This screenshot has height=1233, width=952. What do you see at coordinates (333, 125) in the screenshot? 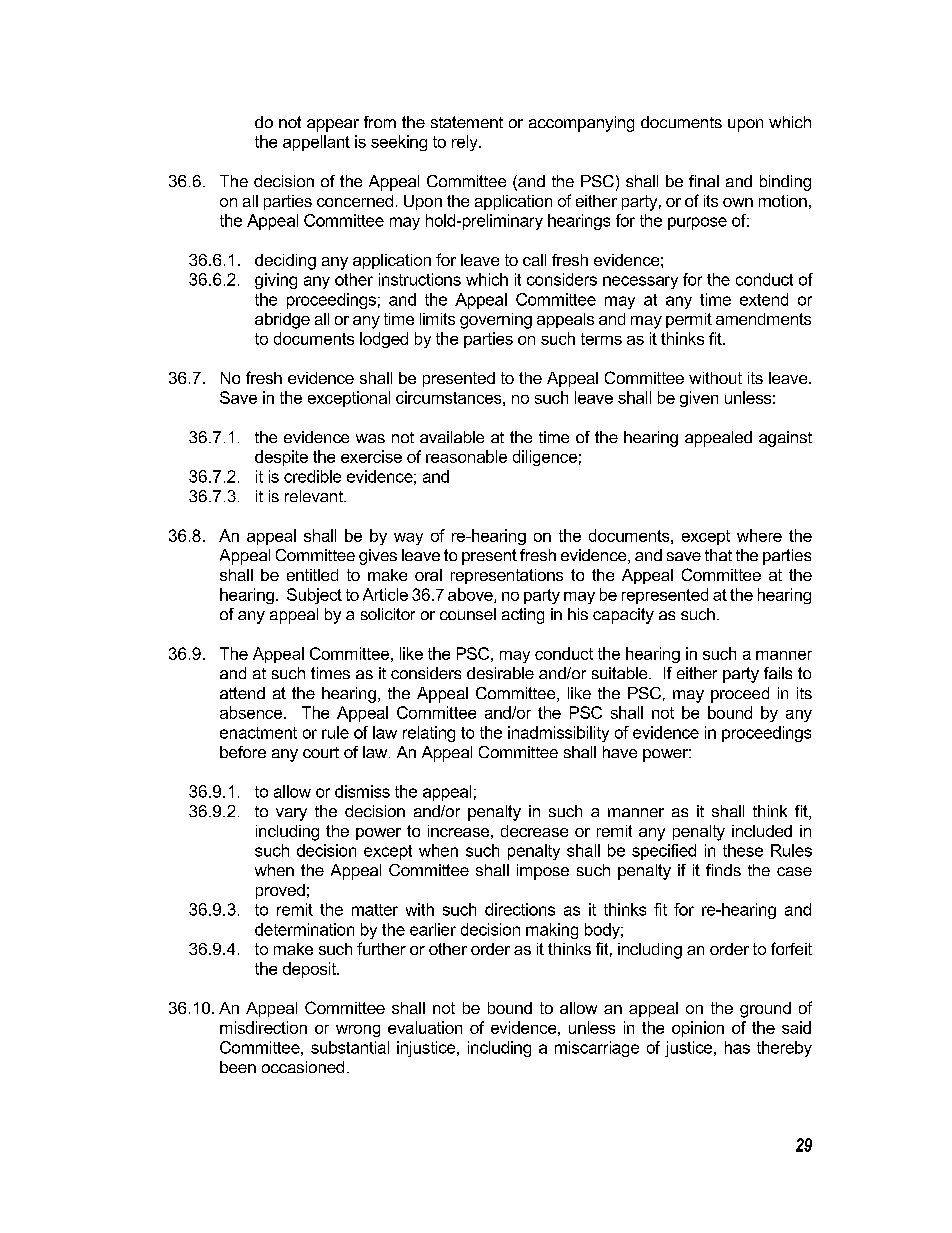
I see `appear` at bounding box center [333, 125].
